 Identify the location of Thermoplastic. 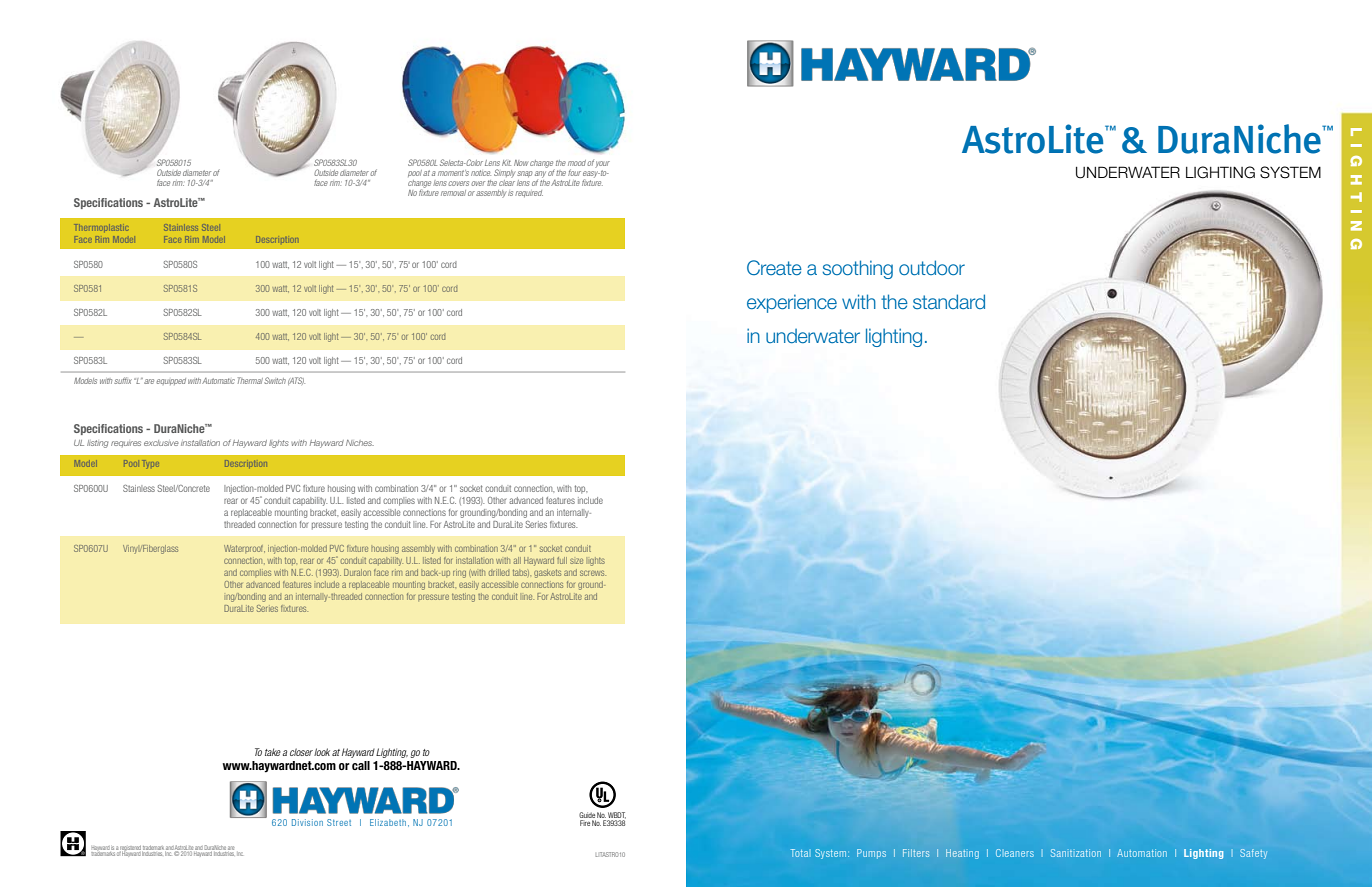
(101, 228).
